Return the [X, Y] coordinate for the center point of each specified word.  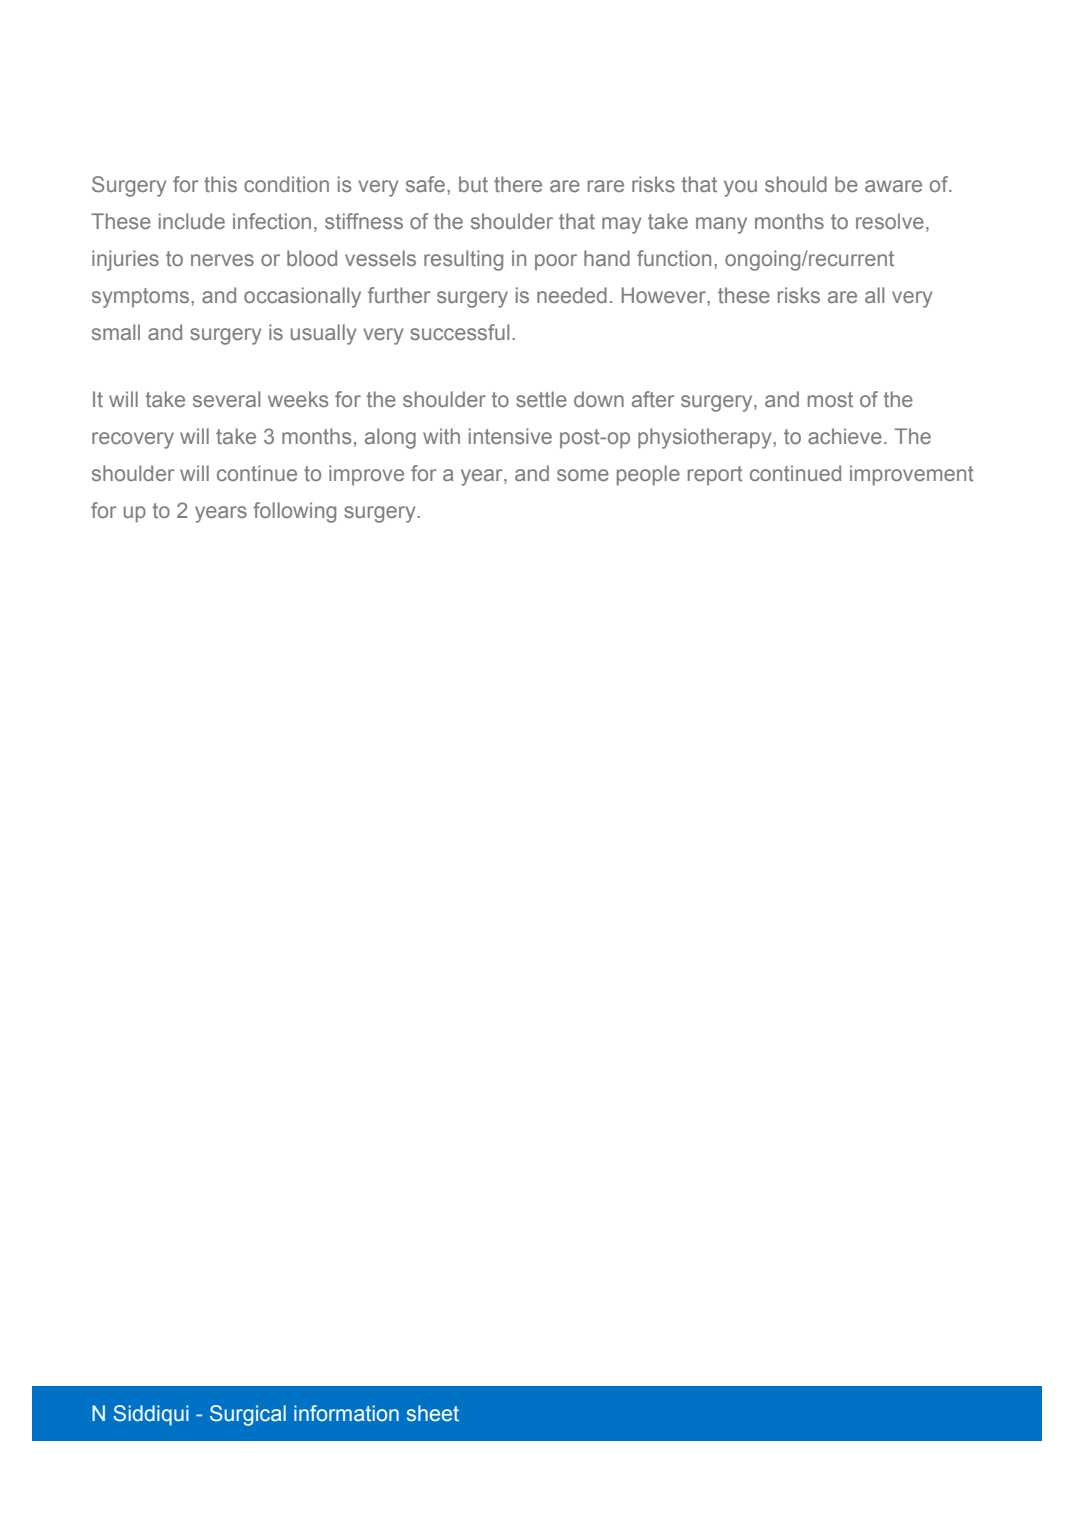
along [390, 438]
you [740, 188]
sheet [433, 1413]
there [518, 184]
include [192, 221]
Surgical [248, 1415]
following [294, 512]
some [583, 475]
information [346, 1413]
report [715, 476]
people [648, 475]
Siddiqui [151, 1415]
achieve [845, 436]
